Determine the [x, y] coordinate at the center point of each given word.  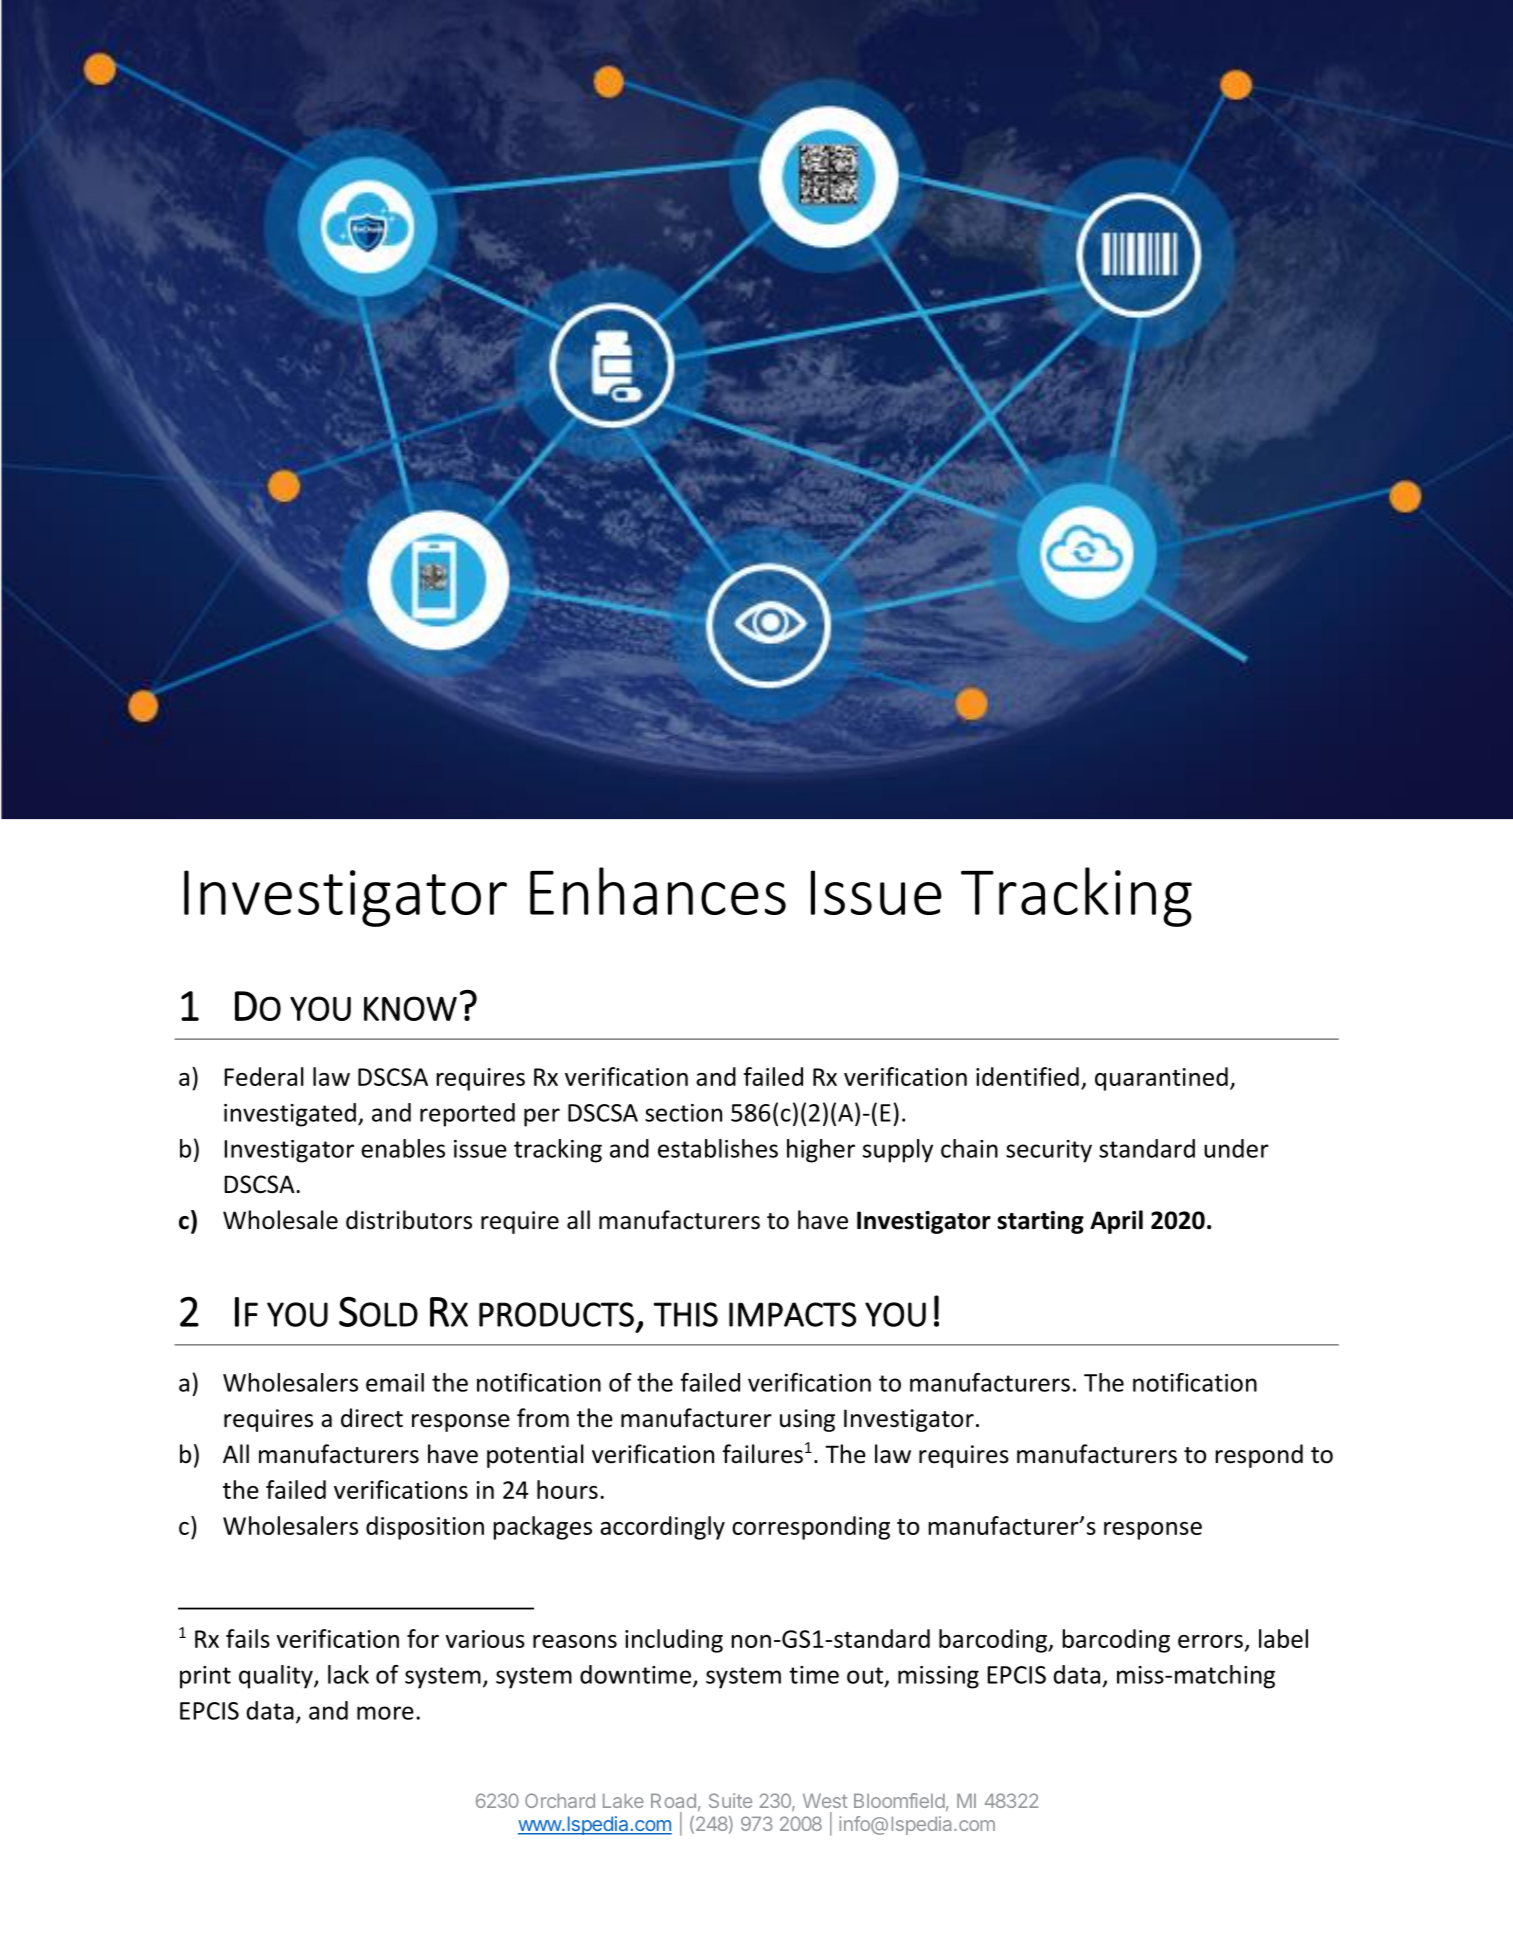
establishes [718, 1148]
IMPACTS [792, 1314]
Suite [730, 1800]
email [395, 1382]
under [1236, 1148]
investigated [290, 1115]
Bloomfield [899, 1800]
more [385, 1713]
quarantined [1161, 1079]
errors [1210, 1641]
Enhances [658, 891]
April [1116, 1222]
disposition [425, 1528]
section [683, 1113]
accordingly [662, 1528]
